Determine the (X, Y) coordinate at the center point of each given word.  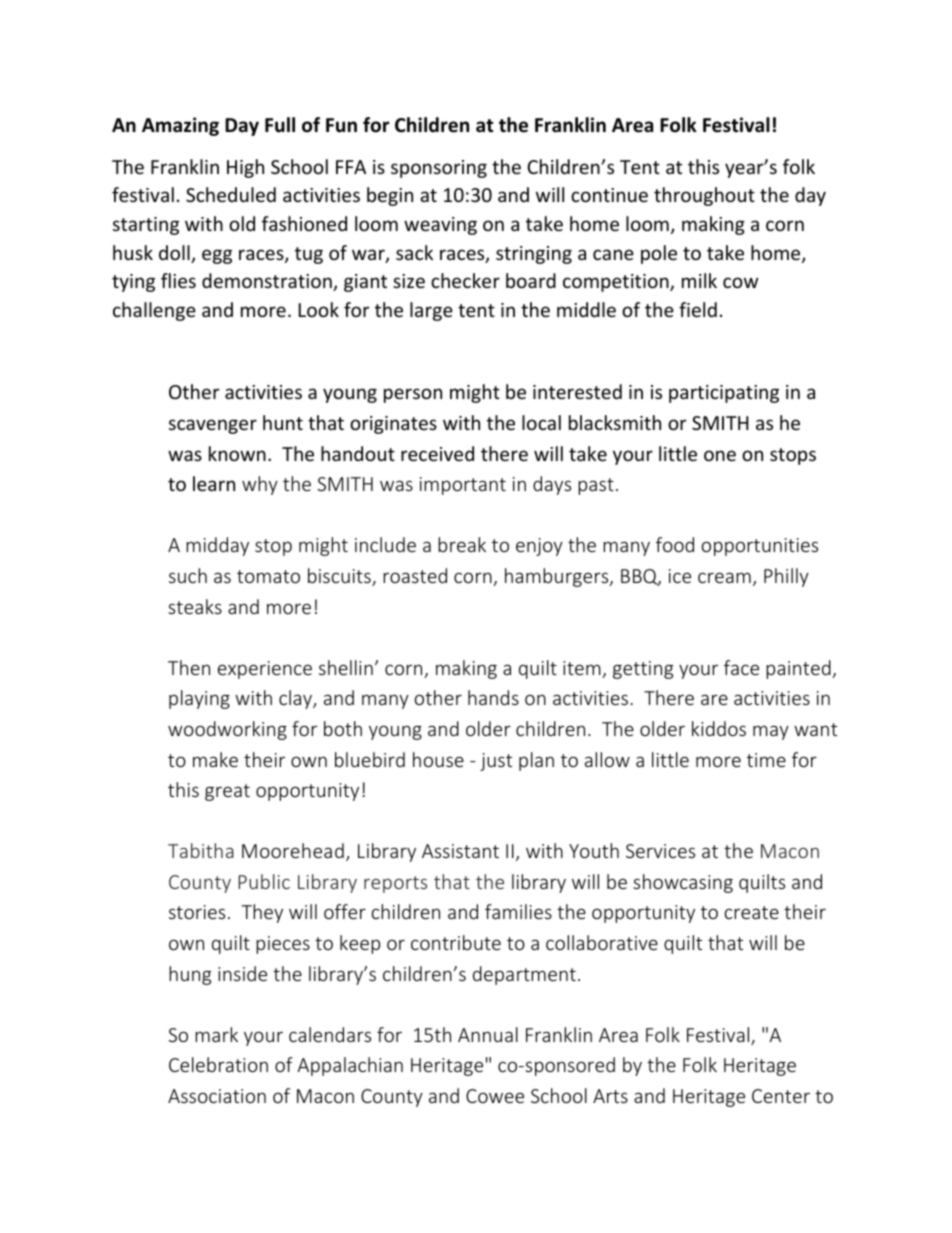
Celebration (218, 1064)
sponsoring (439, 169)
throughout (704, 196)
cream (724, 577)
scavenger (213, 426)
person (413, 395)
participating (724, 394)
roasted (415, 575)
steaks (195, 606)
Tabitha (201, 850)
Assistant (460, 851)
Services (660, 851)
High (245, 168)
